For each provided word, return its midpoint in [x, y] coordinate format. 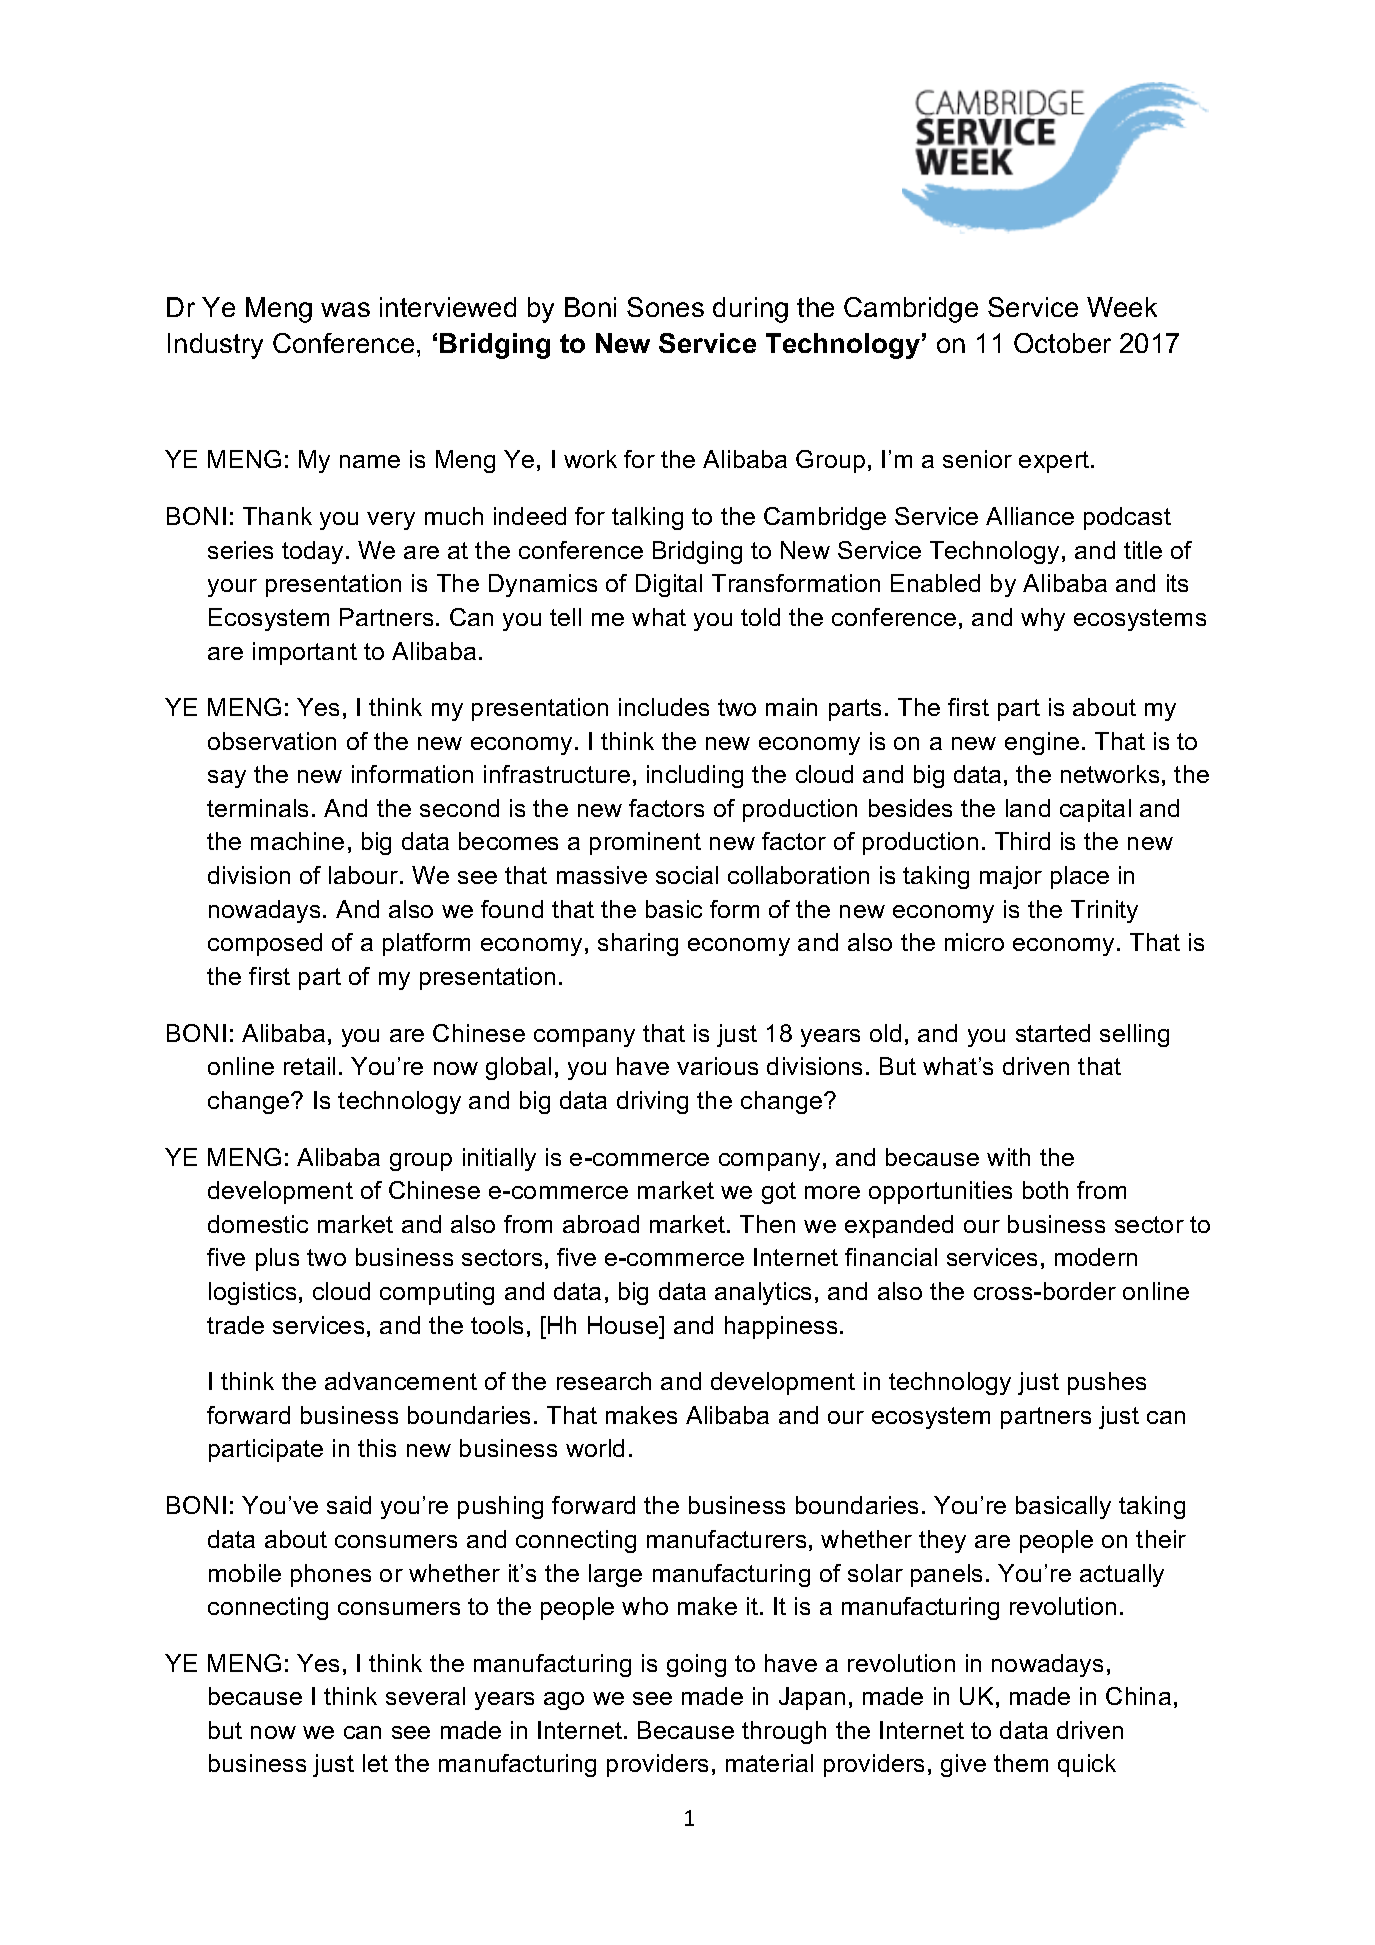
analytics [763, 1293]
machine [297, 841]
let [375, 1763]
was [345, 309]
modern [1096, 1257]
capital [1095, 810]
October [1062, 343]
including [695, 776]
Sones [665, 307]
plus [277, 1259]
